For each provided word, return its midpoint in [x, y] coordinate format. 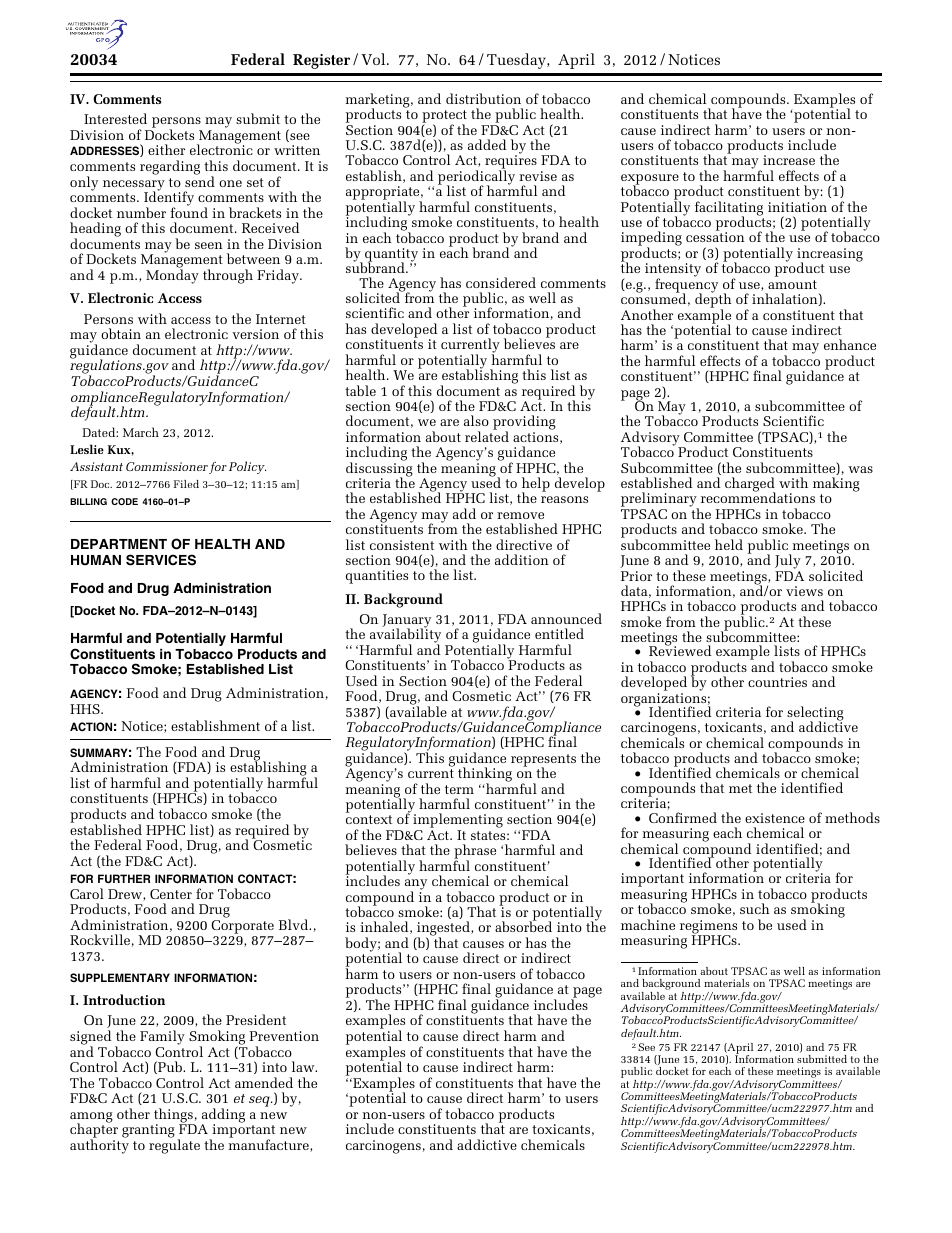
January [407, 622]
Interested [115, 118]
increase [789, 160]
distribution [483, 98]
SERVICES [161, 560]
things [174, 1116]
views [804, 591]
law [304, 1066]
